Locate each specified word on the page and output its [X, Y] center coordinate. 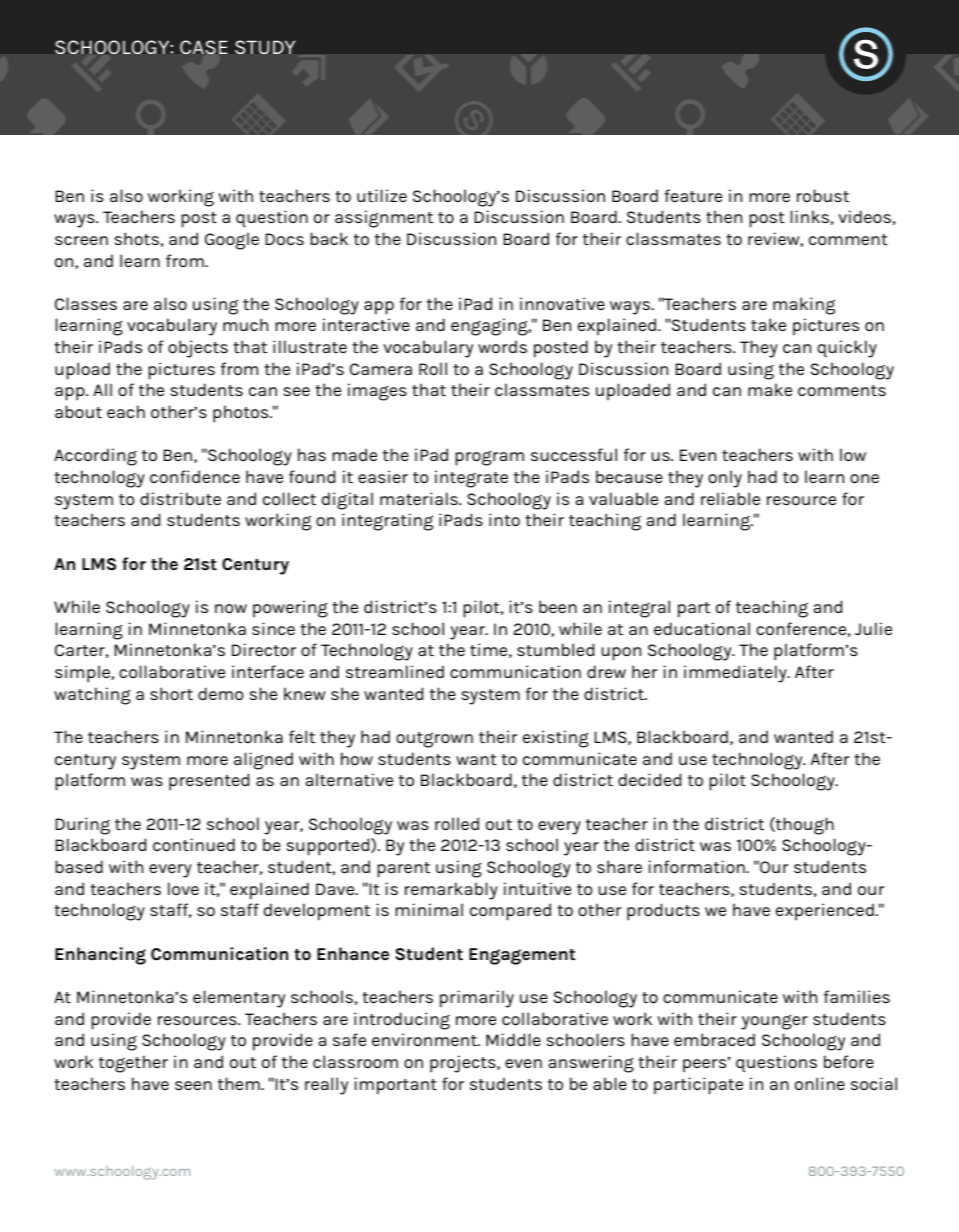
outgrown [434, 740]
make [770, 389]
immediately [736, 674]
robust [823, 195]
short [171, 693]
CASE [203, 47]
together [133, 1064]
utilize [382, 195]
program [490, 458]
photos [242, 414]
